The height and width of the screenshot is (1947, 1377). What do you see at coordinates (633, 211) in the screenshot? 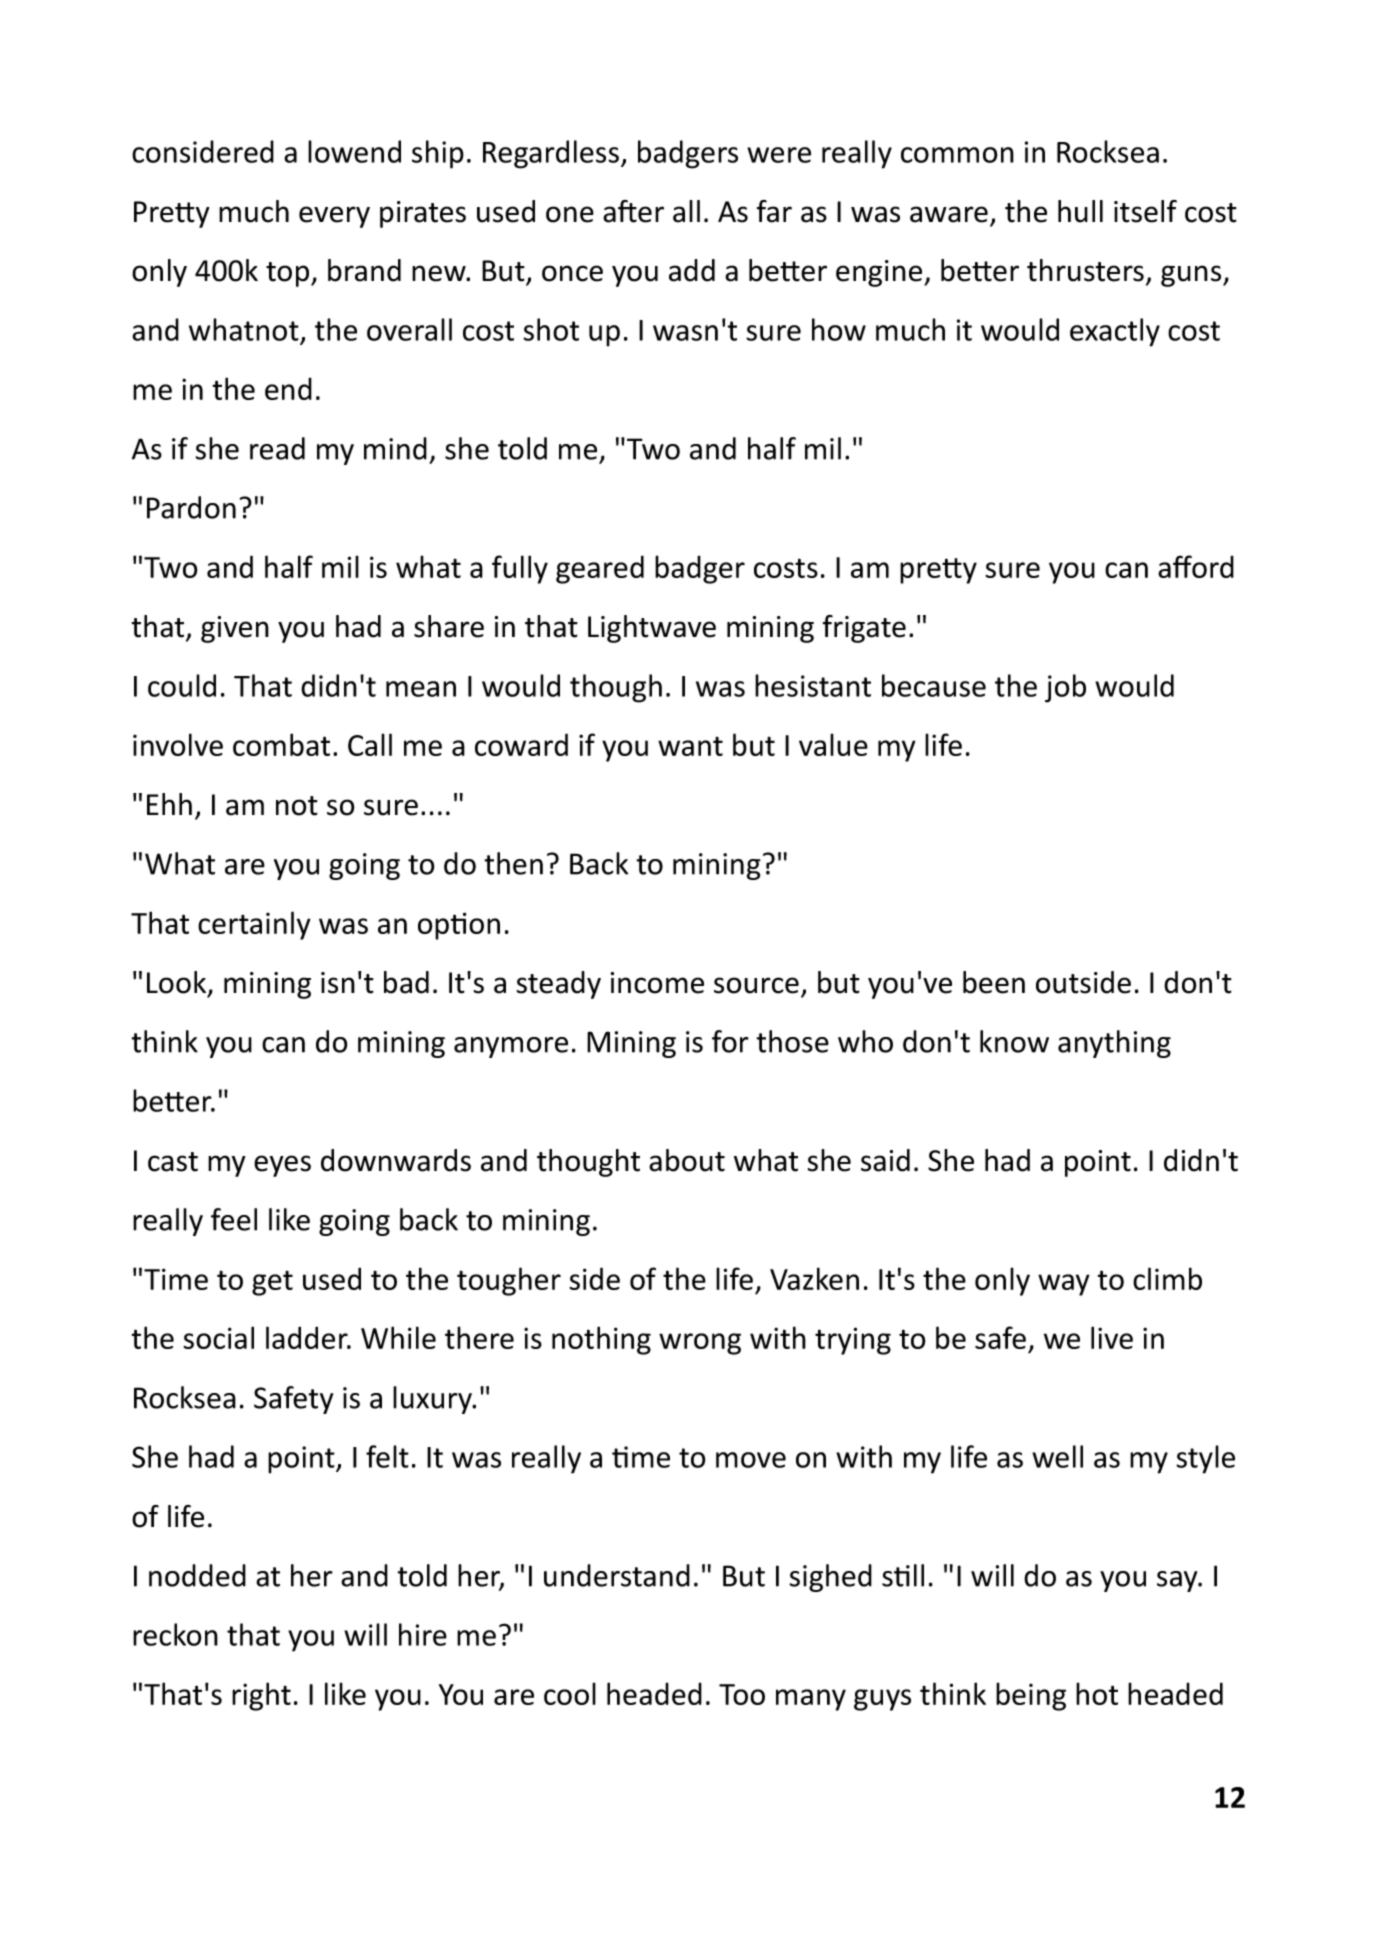
I see `after` at bounding box center [633, 211].
